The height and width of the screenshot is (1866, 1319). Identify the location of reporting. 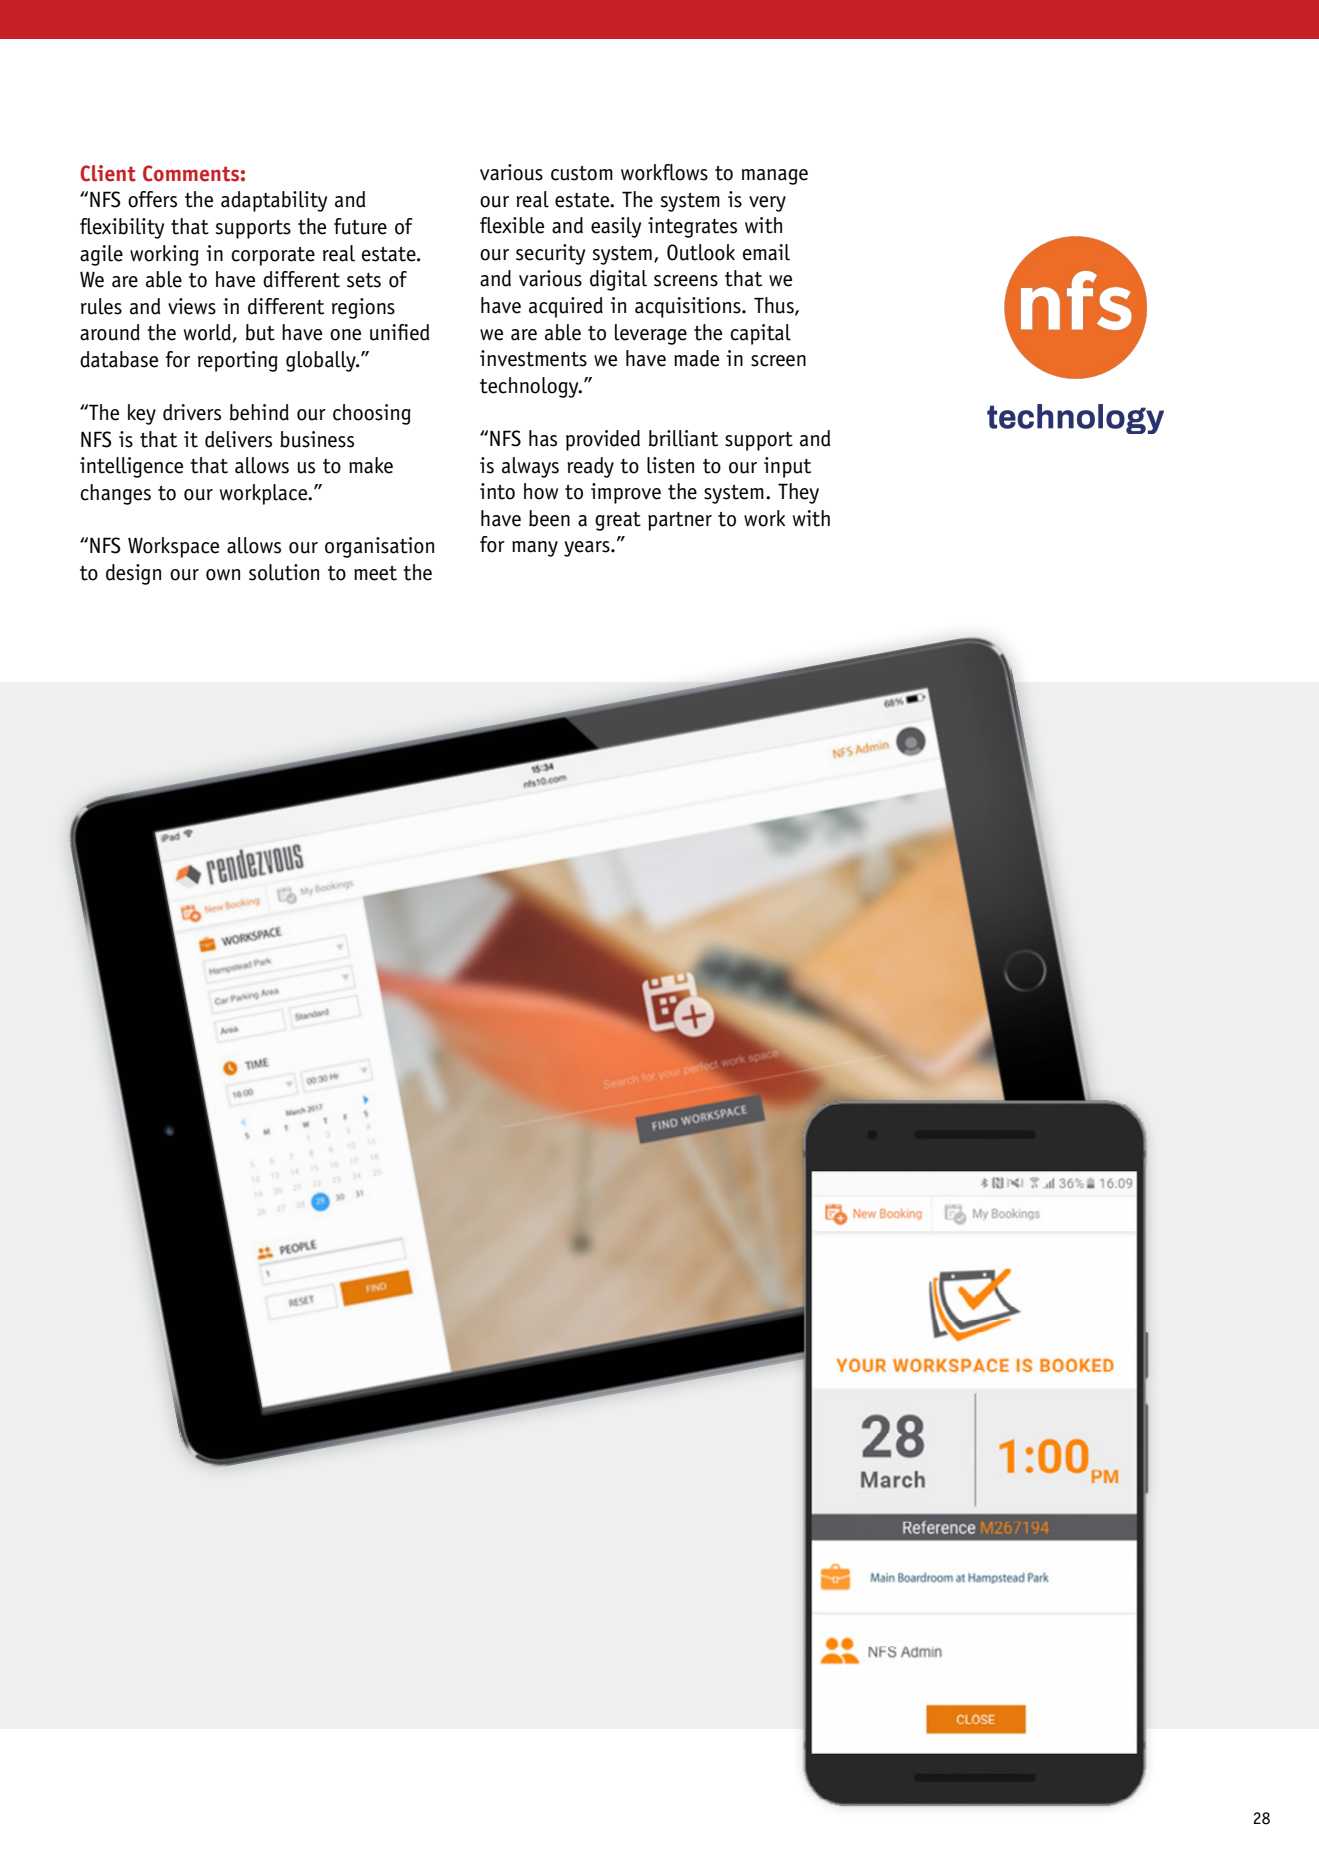
(238, 361).
